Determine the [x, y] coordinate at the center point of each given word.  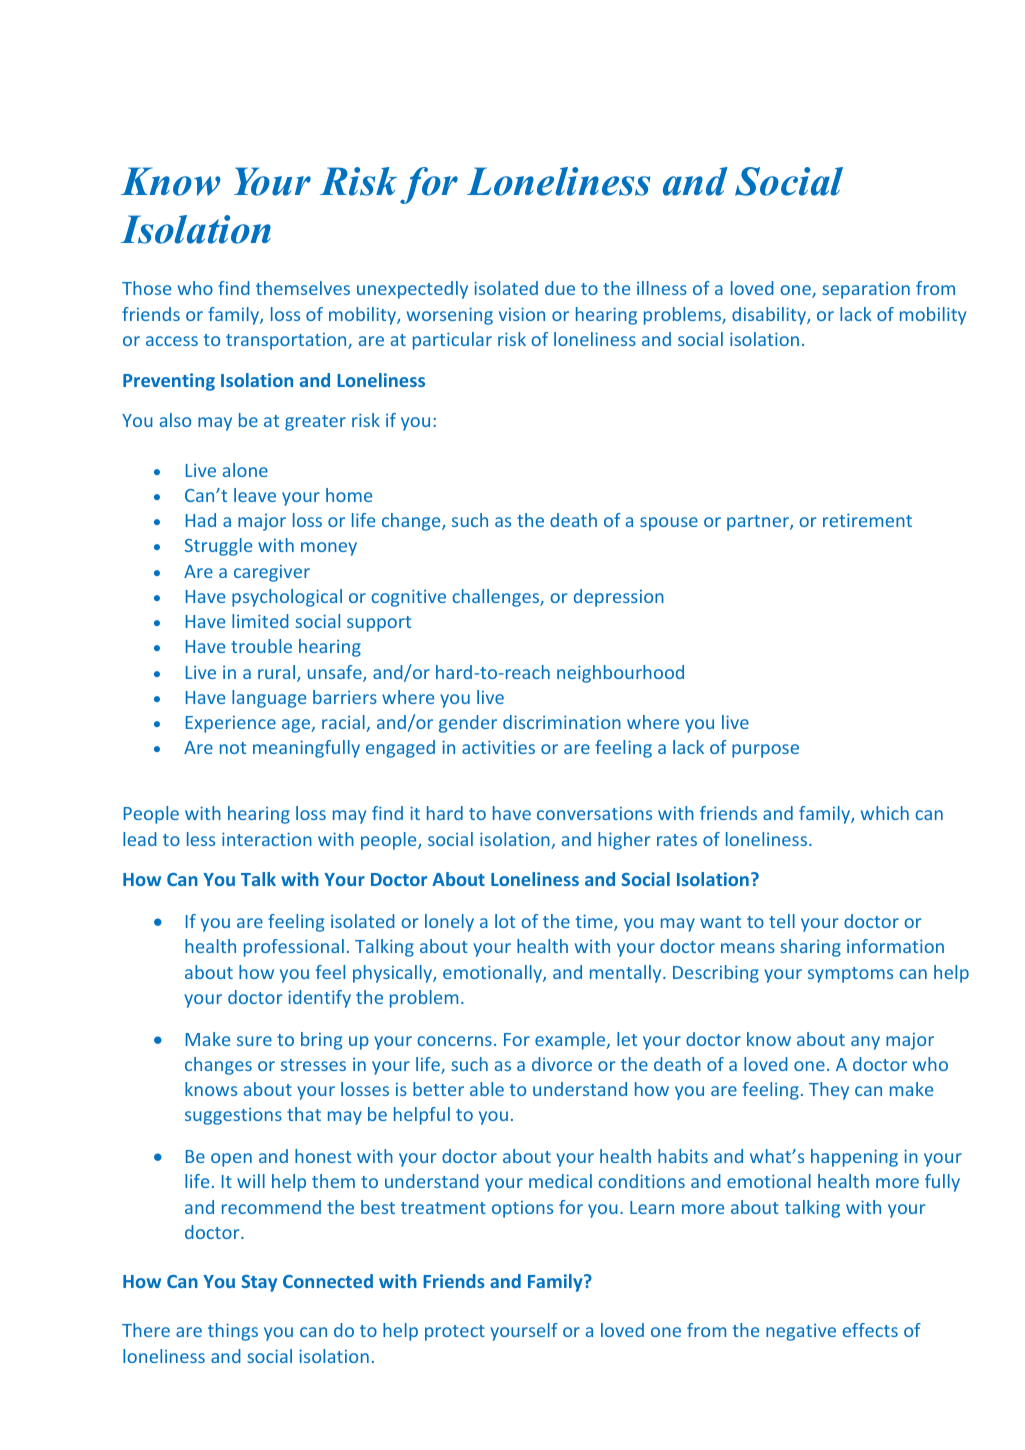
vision [522, 314]
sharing [810, 948]
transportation [287, 341]
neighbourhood [620, 674]
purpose [765, 751]
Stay [259, 1283]
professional [294, 948]
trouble [261, 646]
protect [455, 1333]
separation [866, 290]
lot [505, 921]
